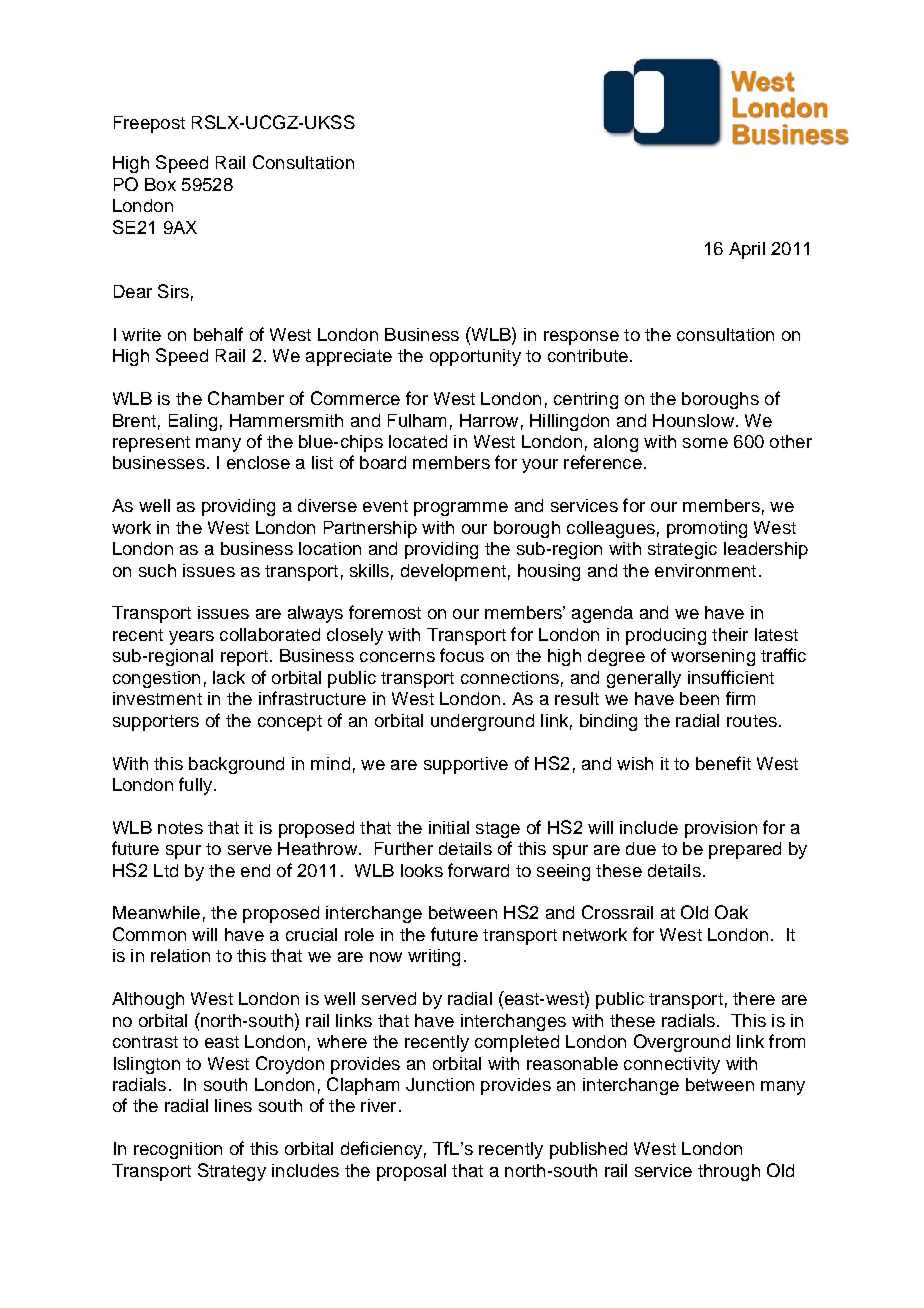  I want to click on Meanwhile, so click(156, 912).
